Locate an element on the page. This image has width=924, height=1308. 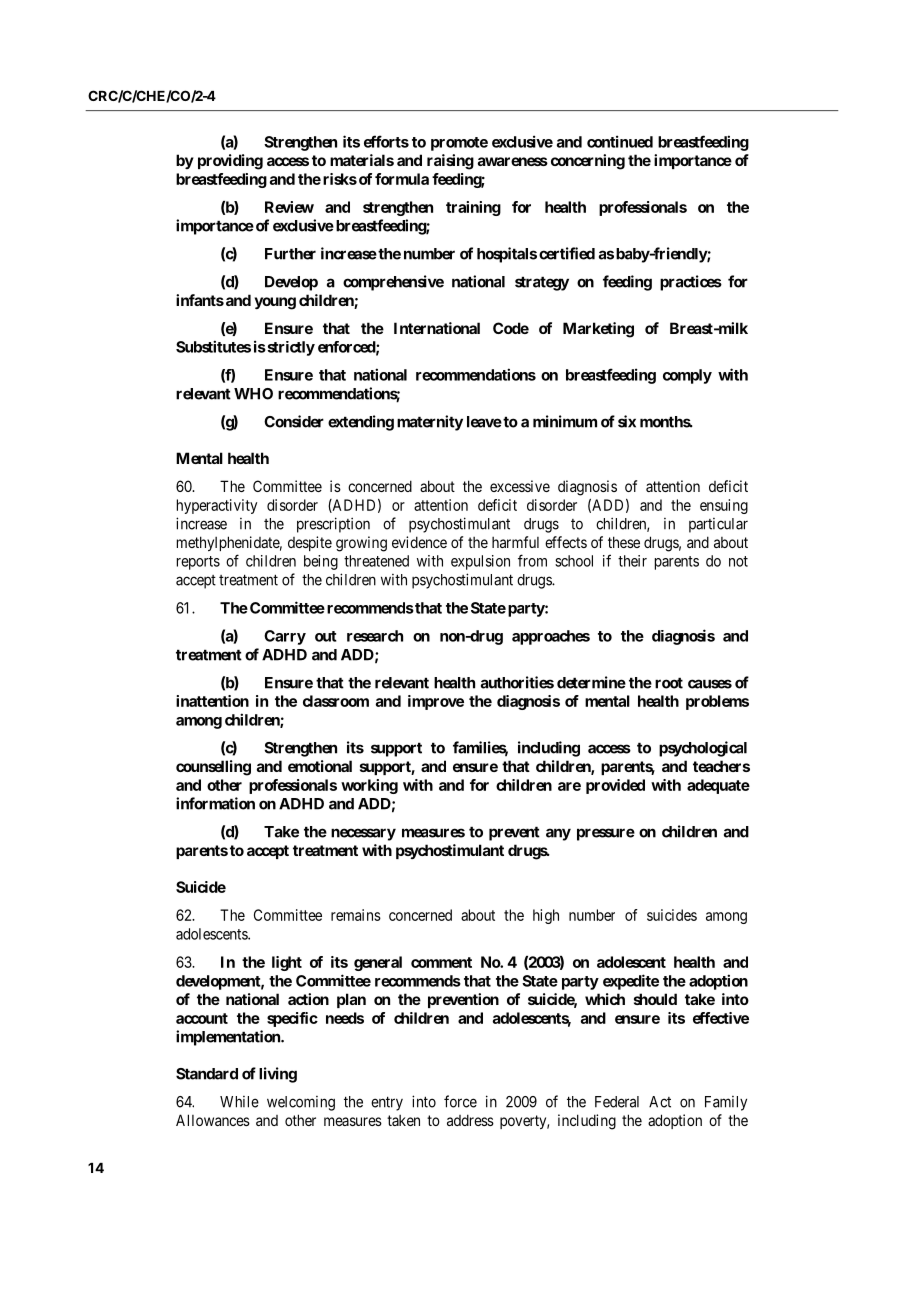
ensuing is located at coordinates (724, 506).
